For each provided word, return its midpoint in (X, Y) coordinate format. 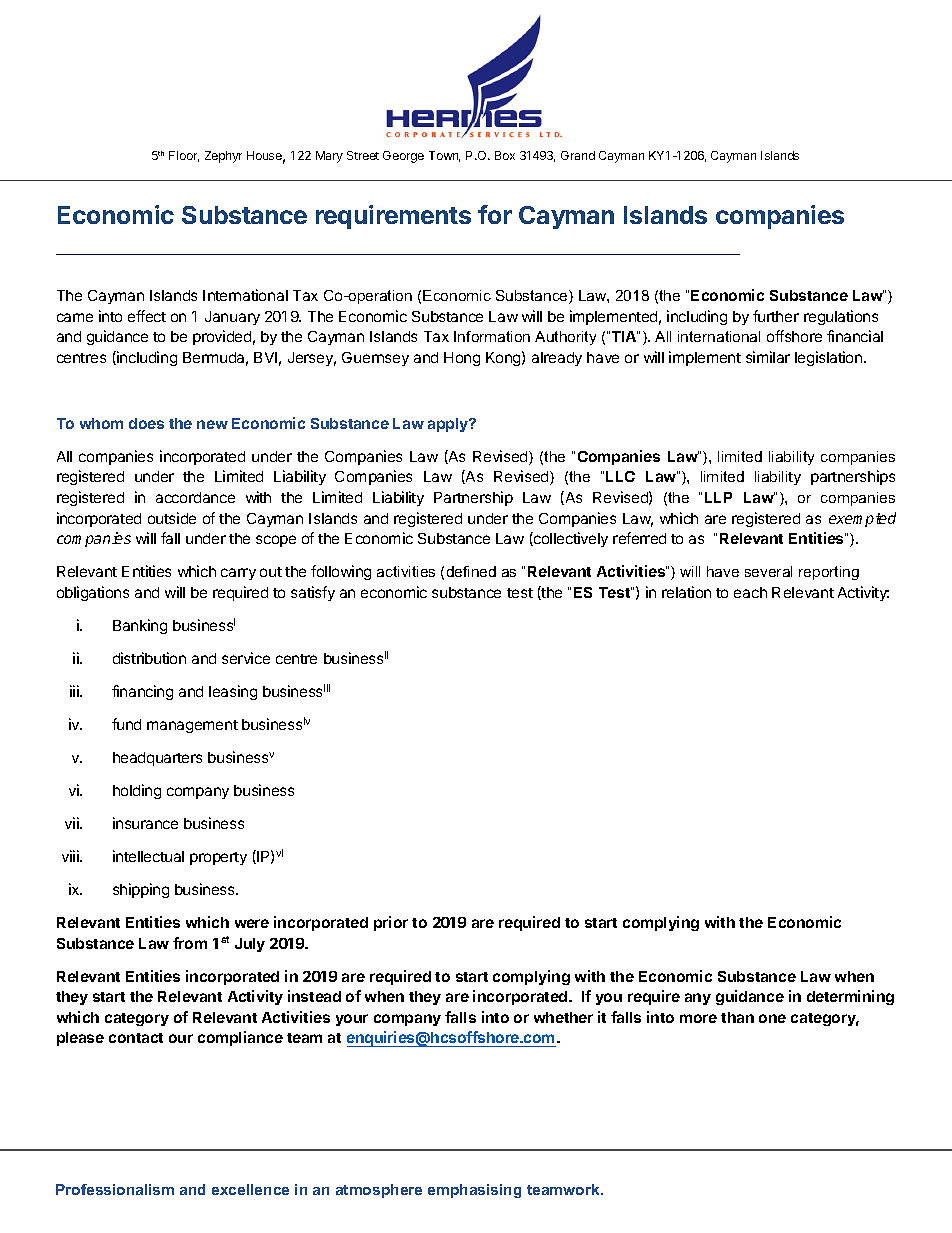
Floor (184, 156)
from (190, 943)
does (146, 423)
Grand (578, 155)
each (750, 592)
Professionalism (115, 1189)
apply (449, 425)
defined (471, 571)
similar (768, 357)
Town (444, 156)
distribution (149, 658)
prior (391, 923)
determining (850, 997)
